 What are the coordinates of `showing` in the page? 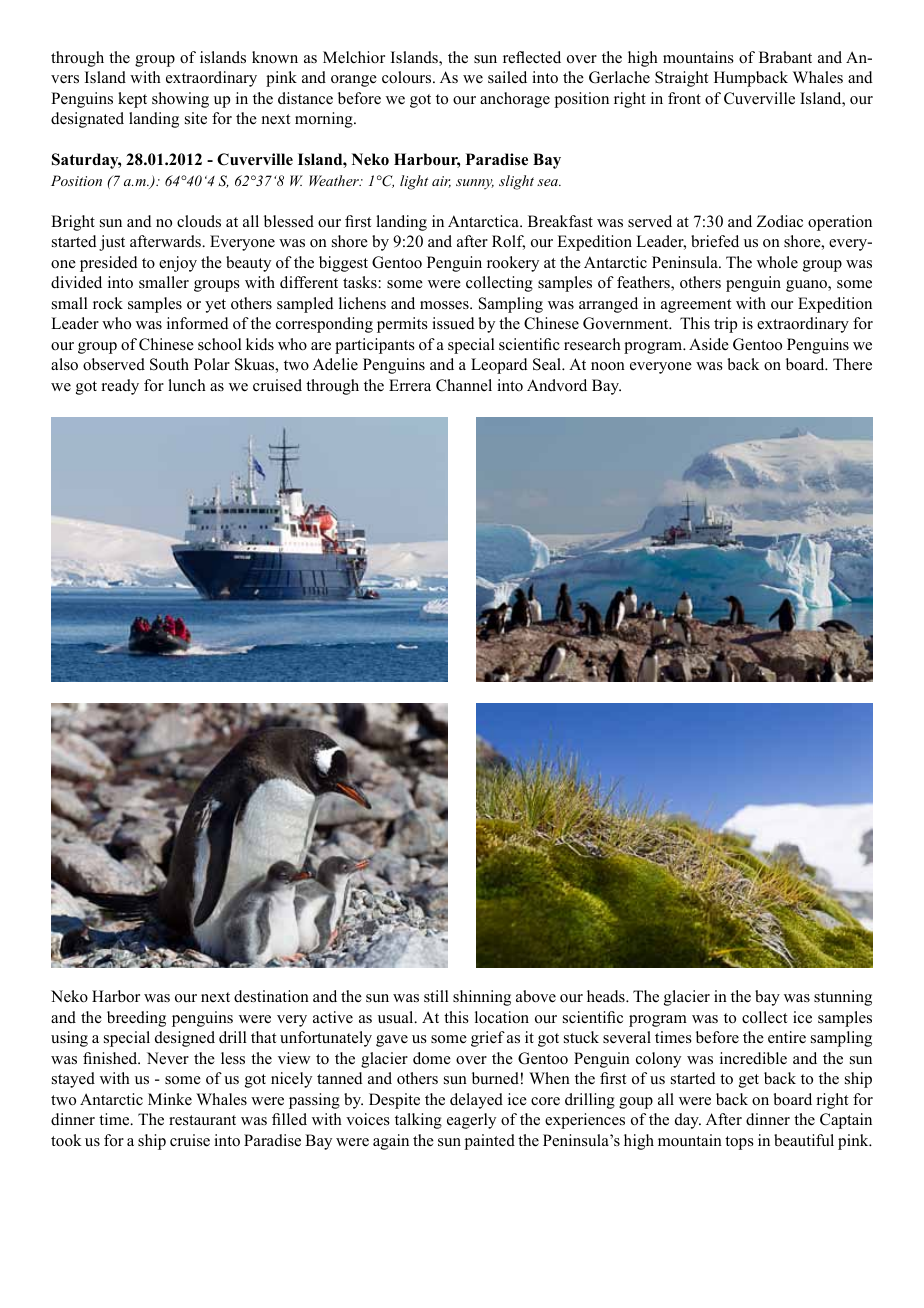 It's located at (180, 100).
